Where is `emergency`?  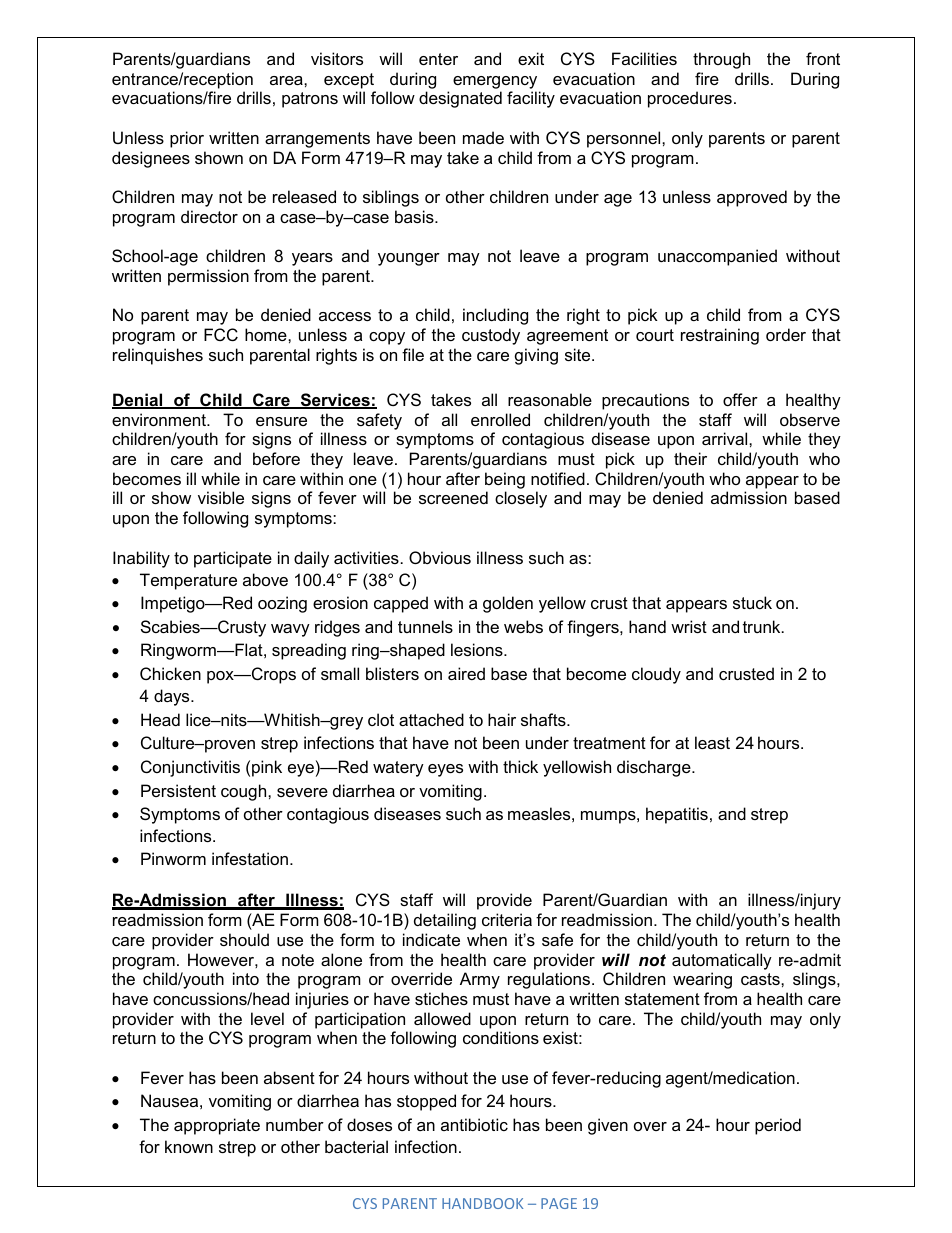 emergency is located at coordinates (495, 82).
